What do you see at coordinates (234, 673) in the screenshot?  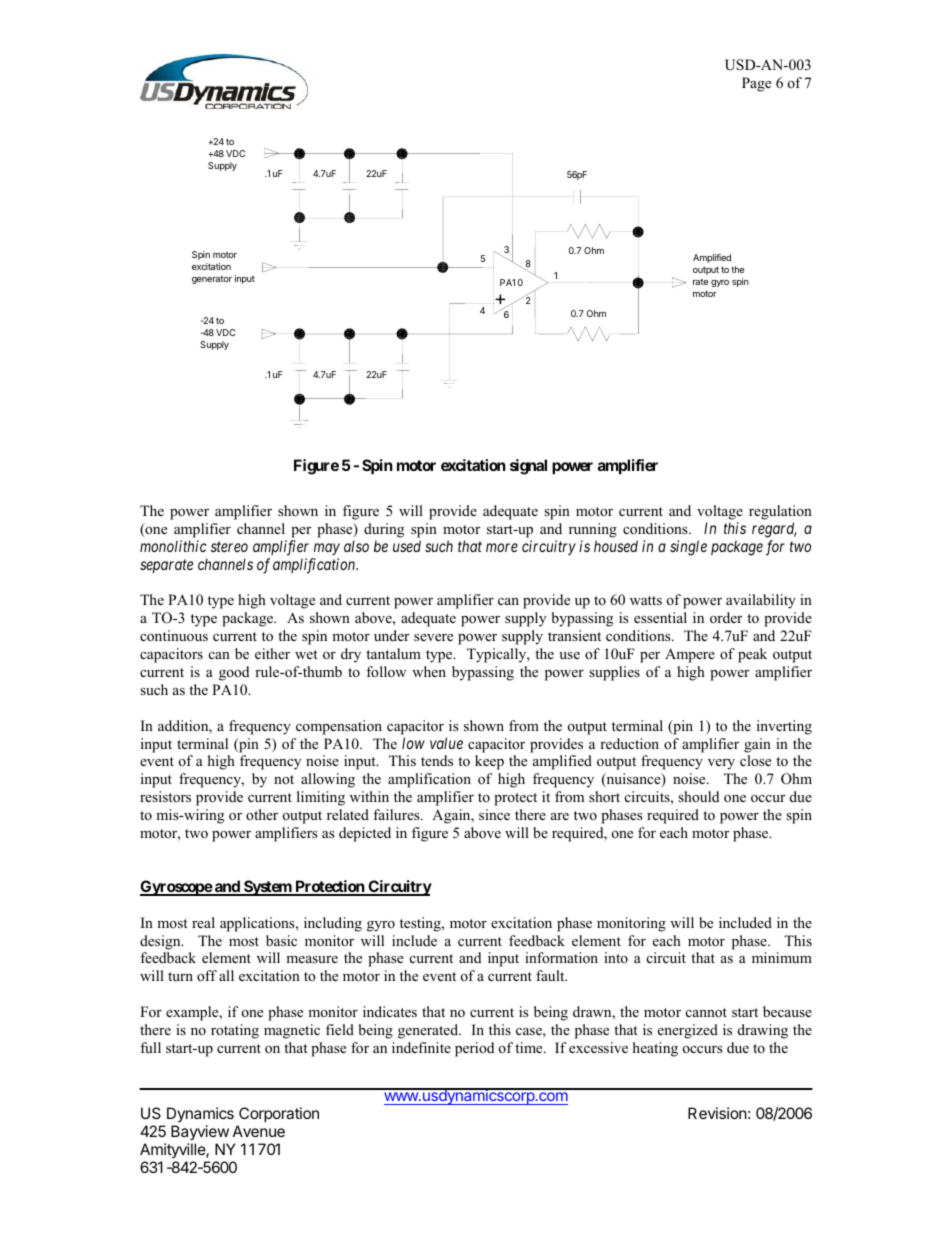 I see `good` at bounding box center [234, 673].
